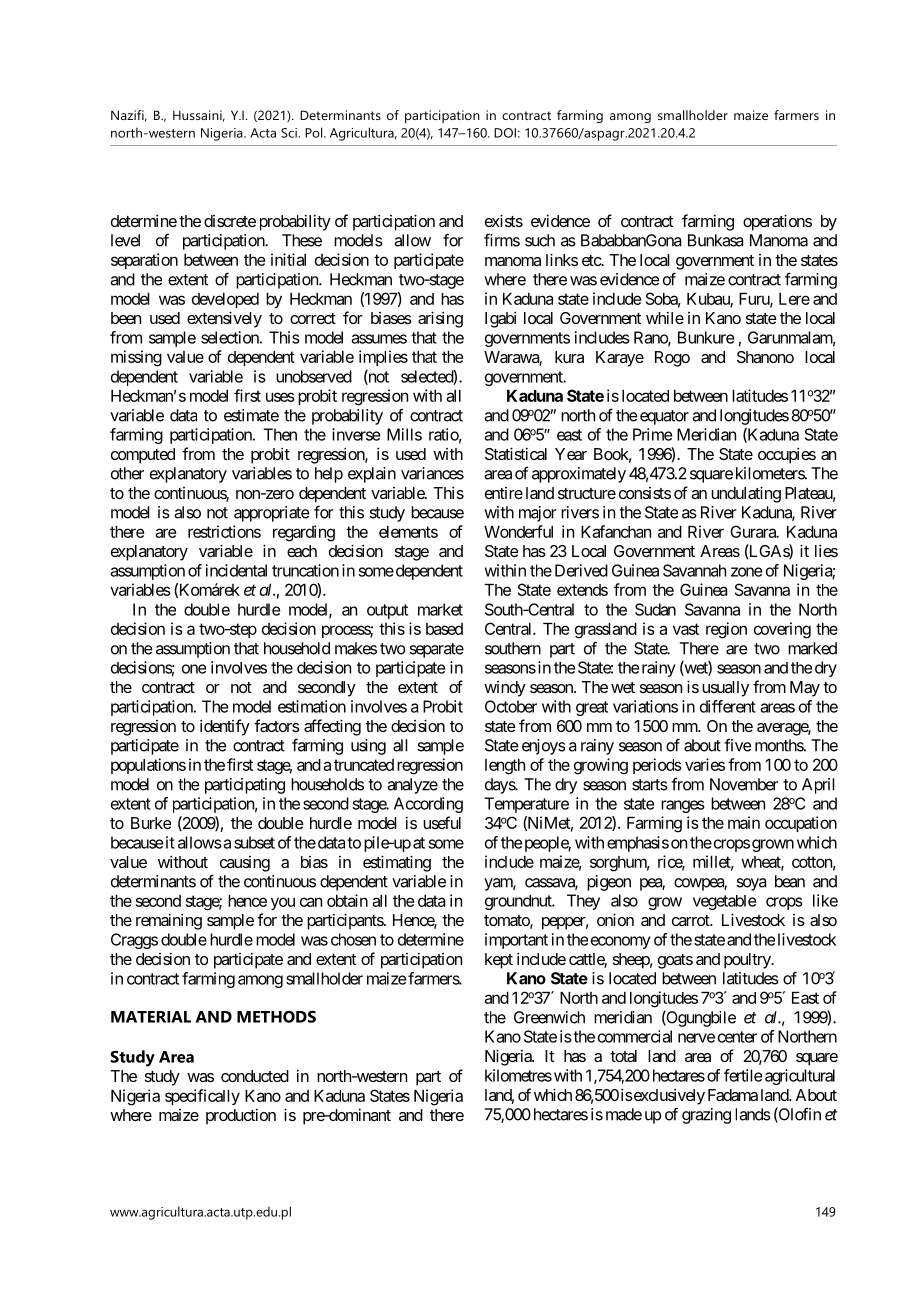 Image resolution: width=924 pixels, height=1308 pixels. I want to click on based, so click(444, 629).
